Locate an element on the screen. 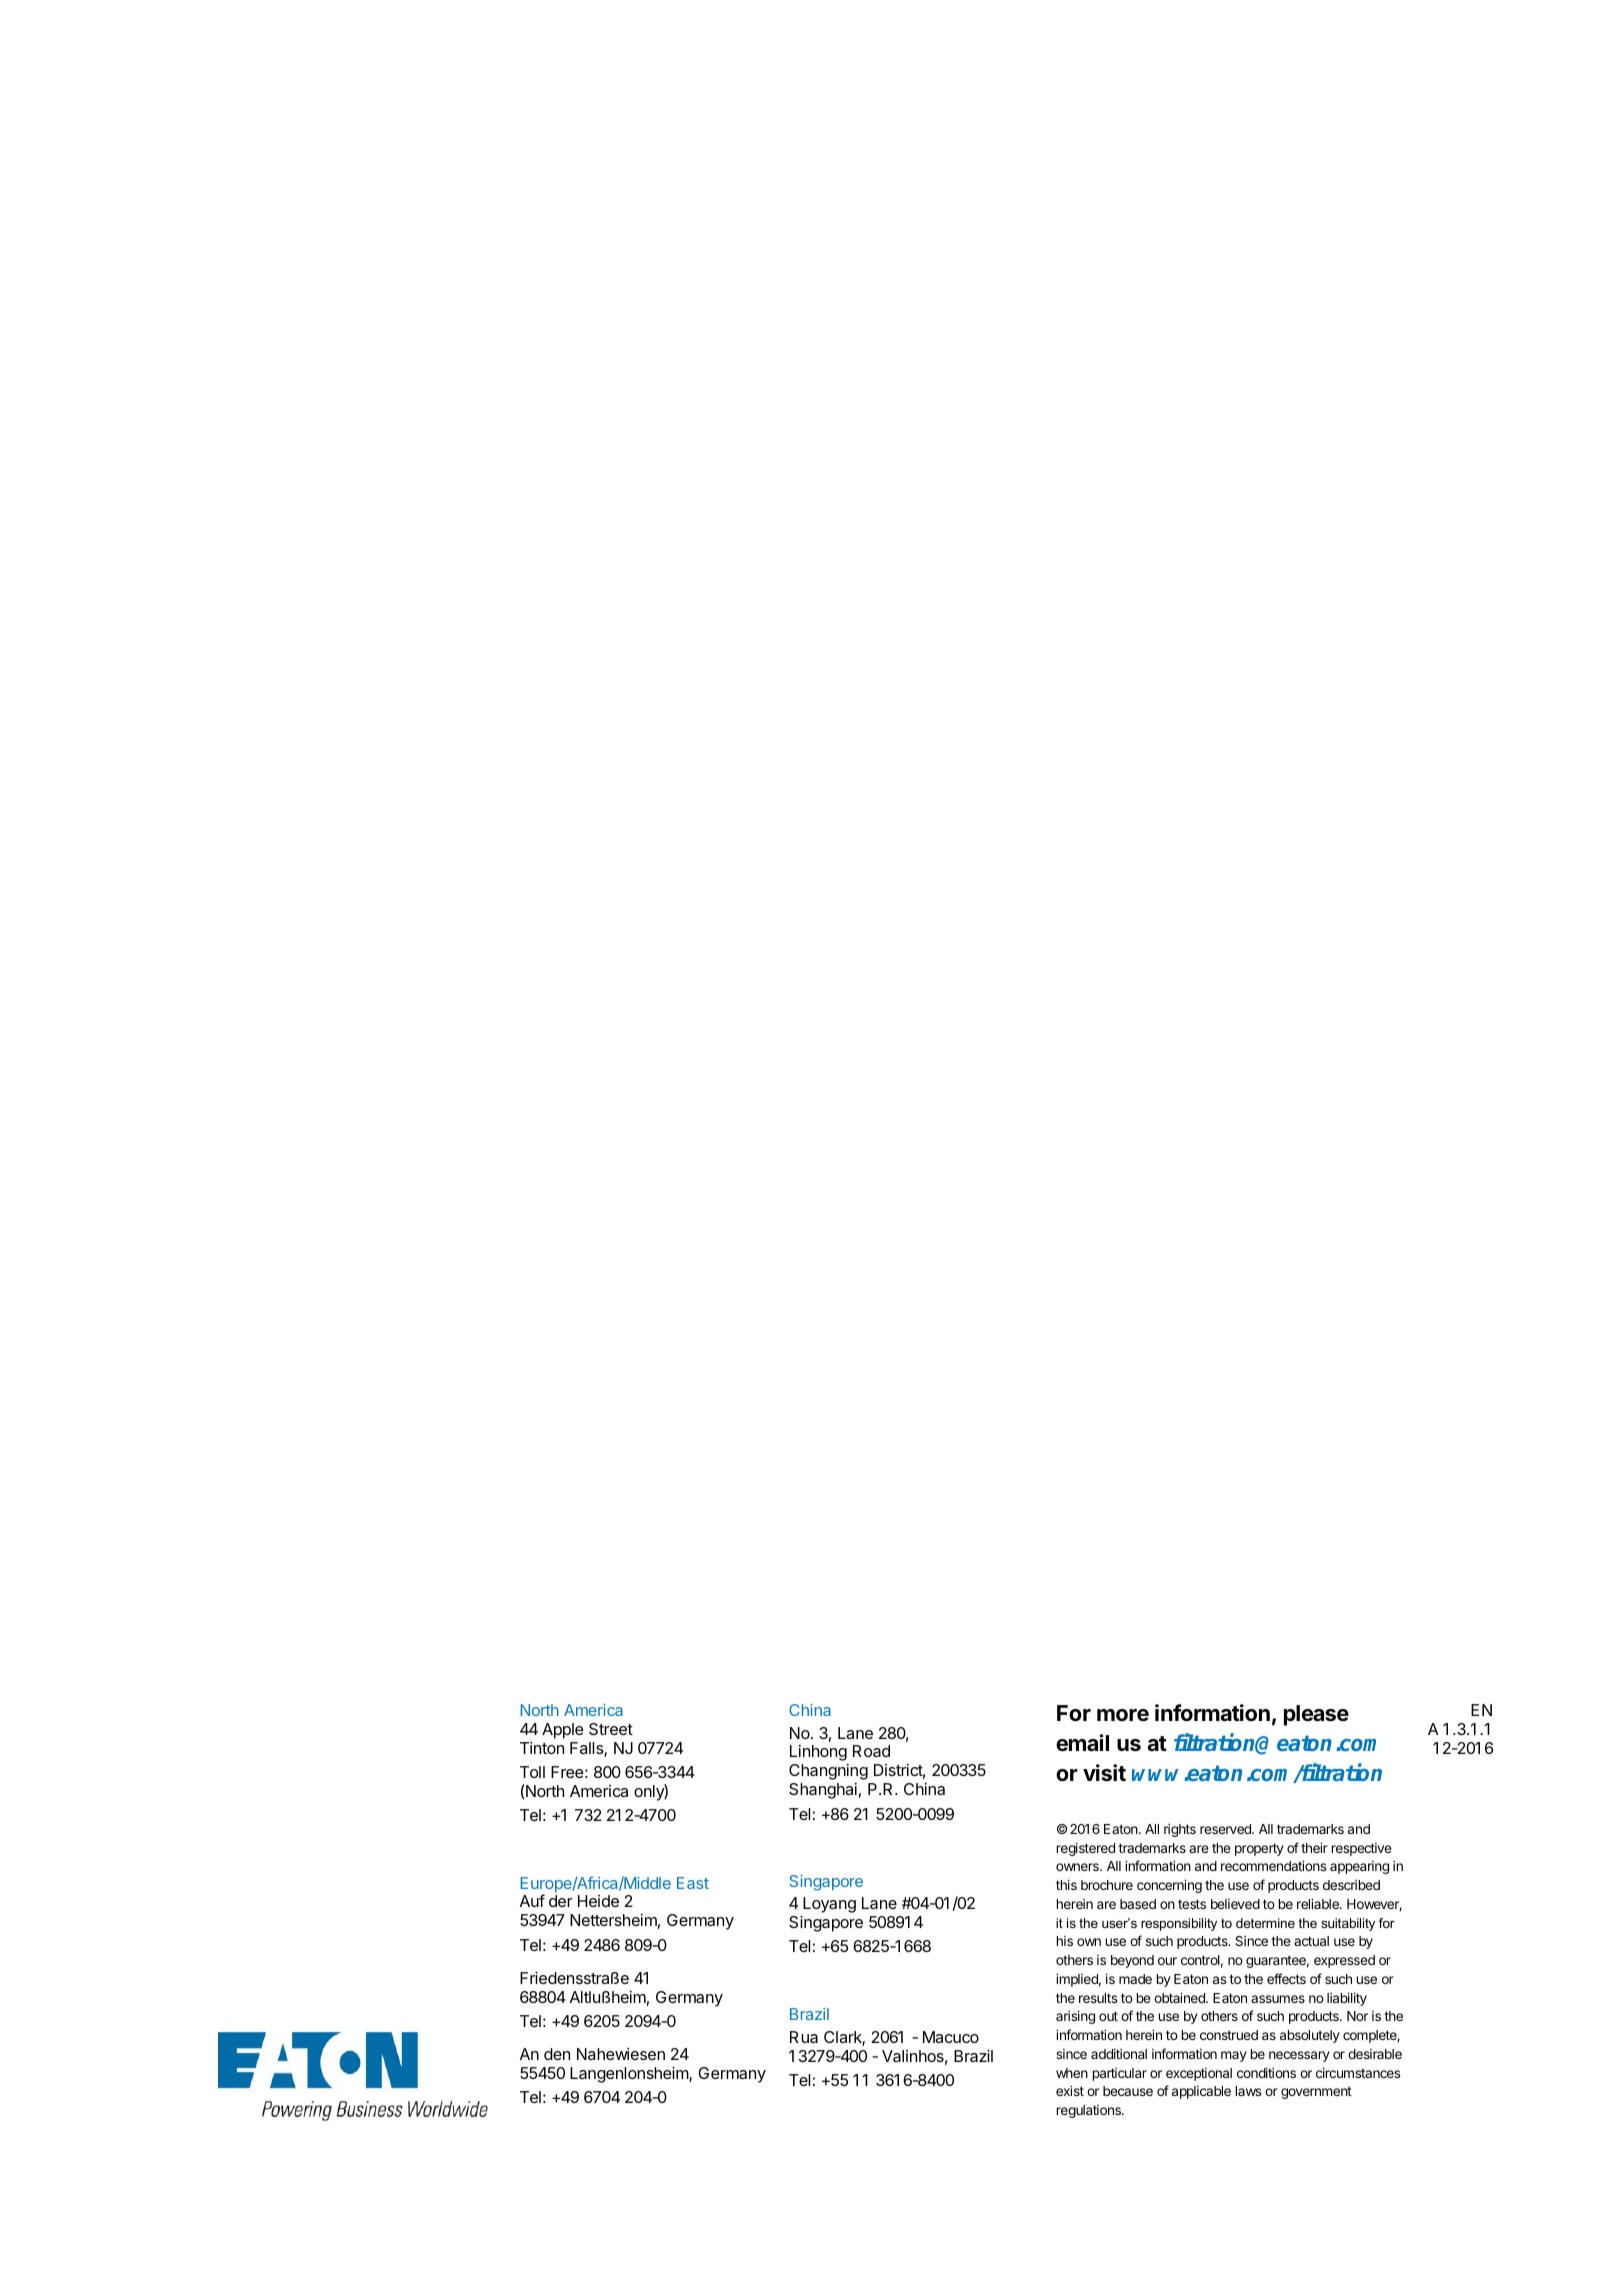  regulations is located at coordinates (1090, 2111).
